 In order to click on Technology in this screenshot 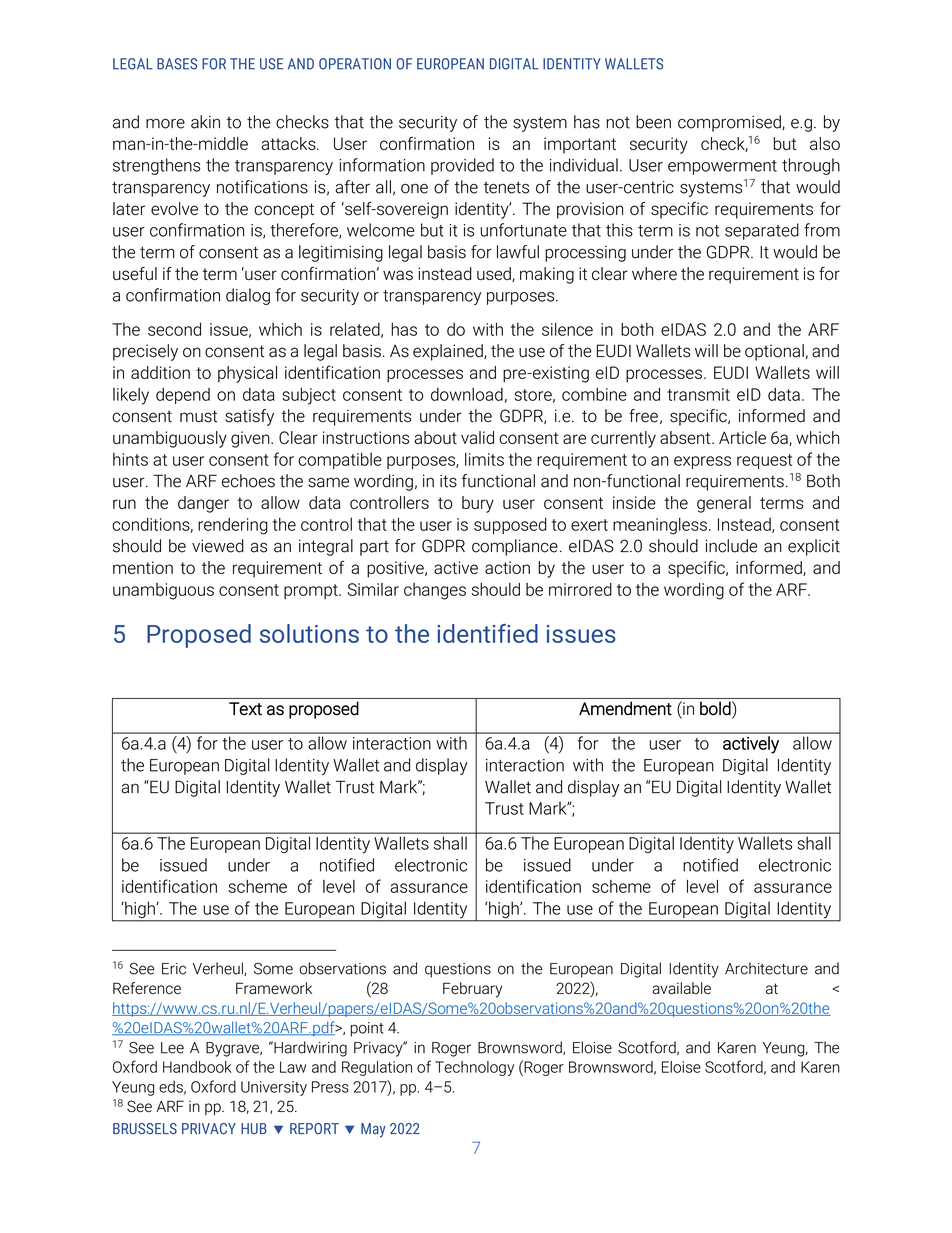, I will do `click(474, 1068)`.
